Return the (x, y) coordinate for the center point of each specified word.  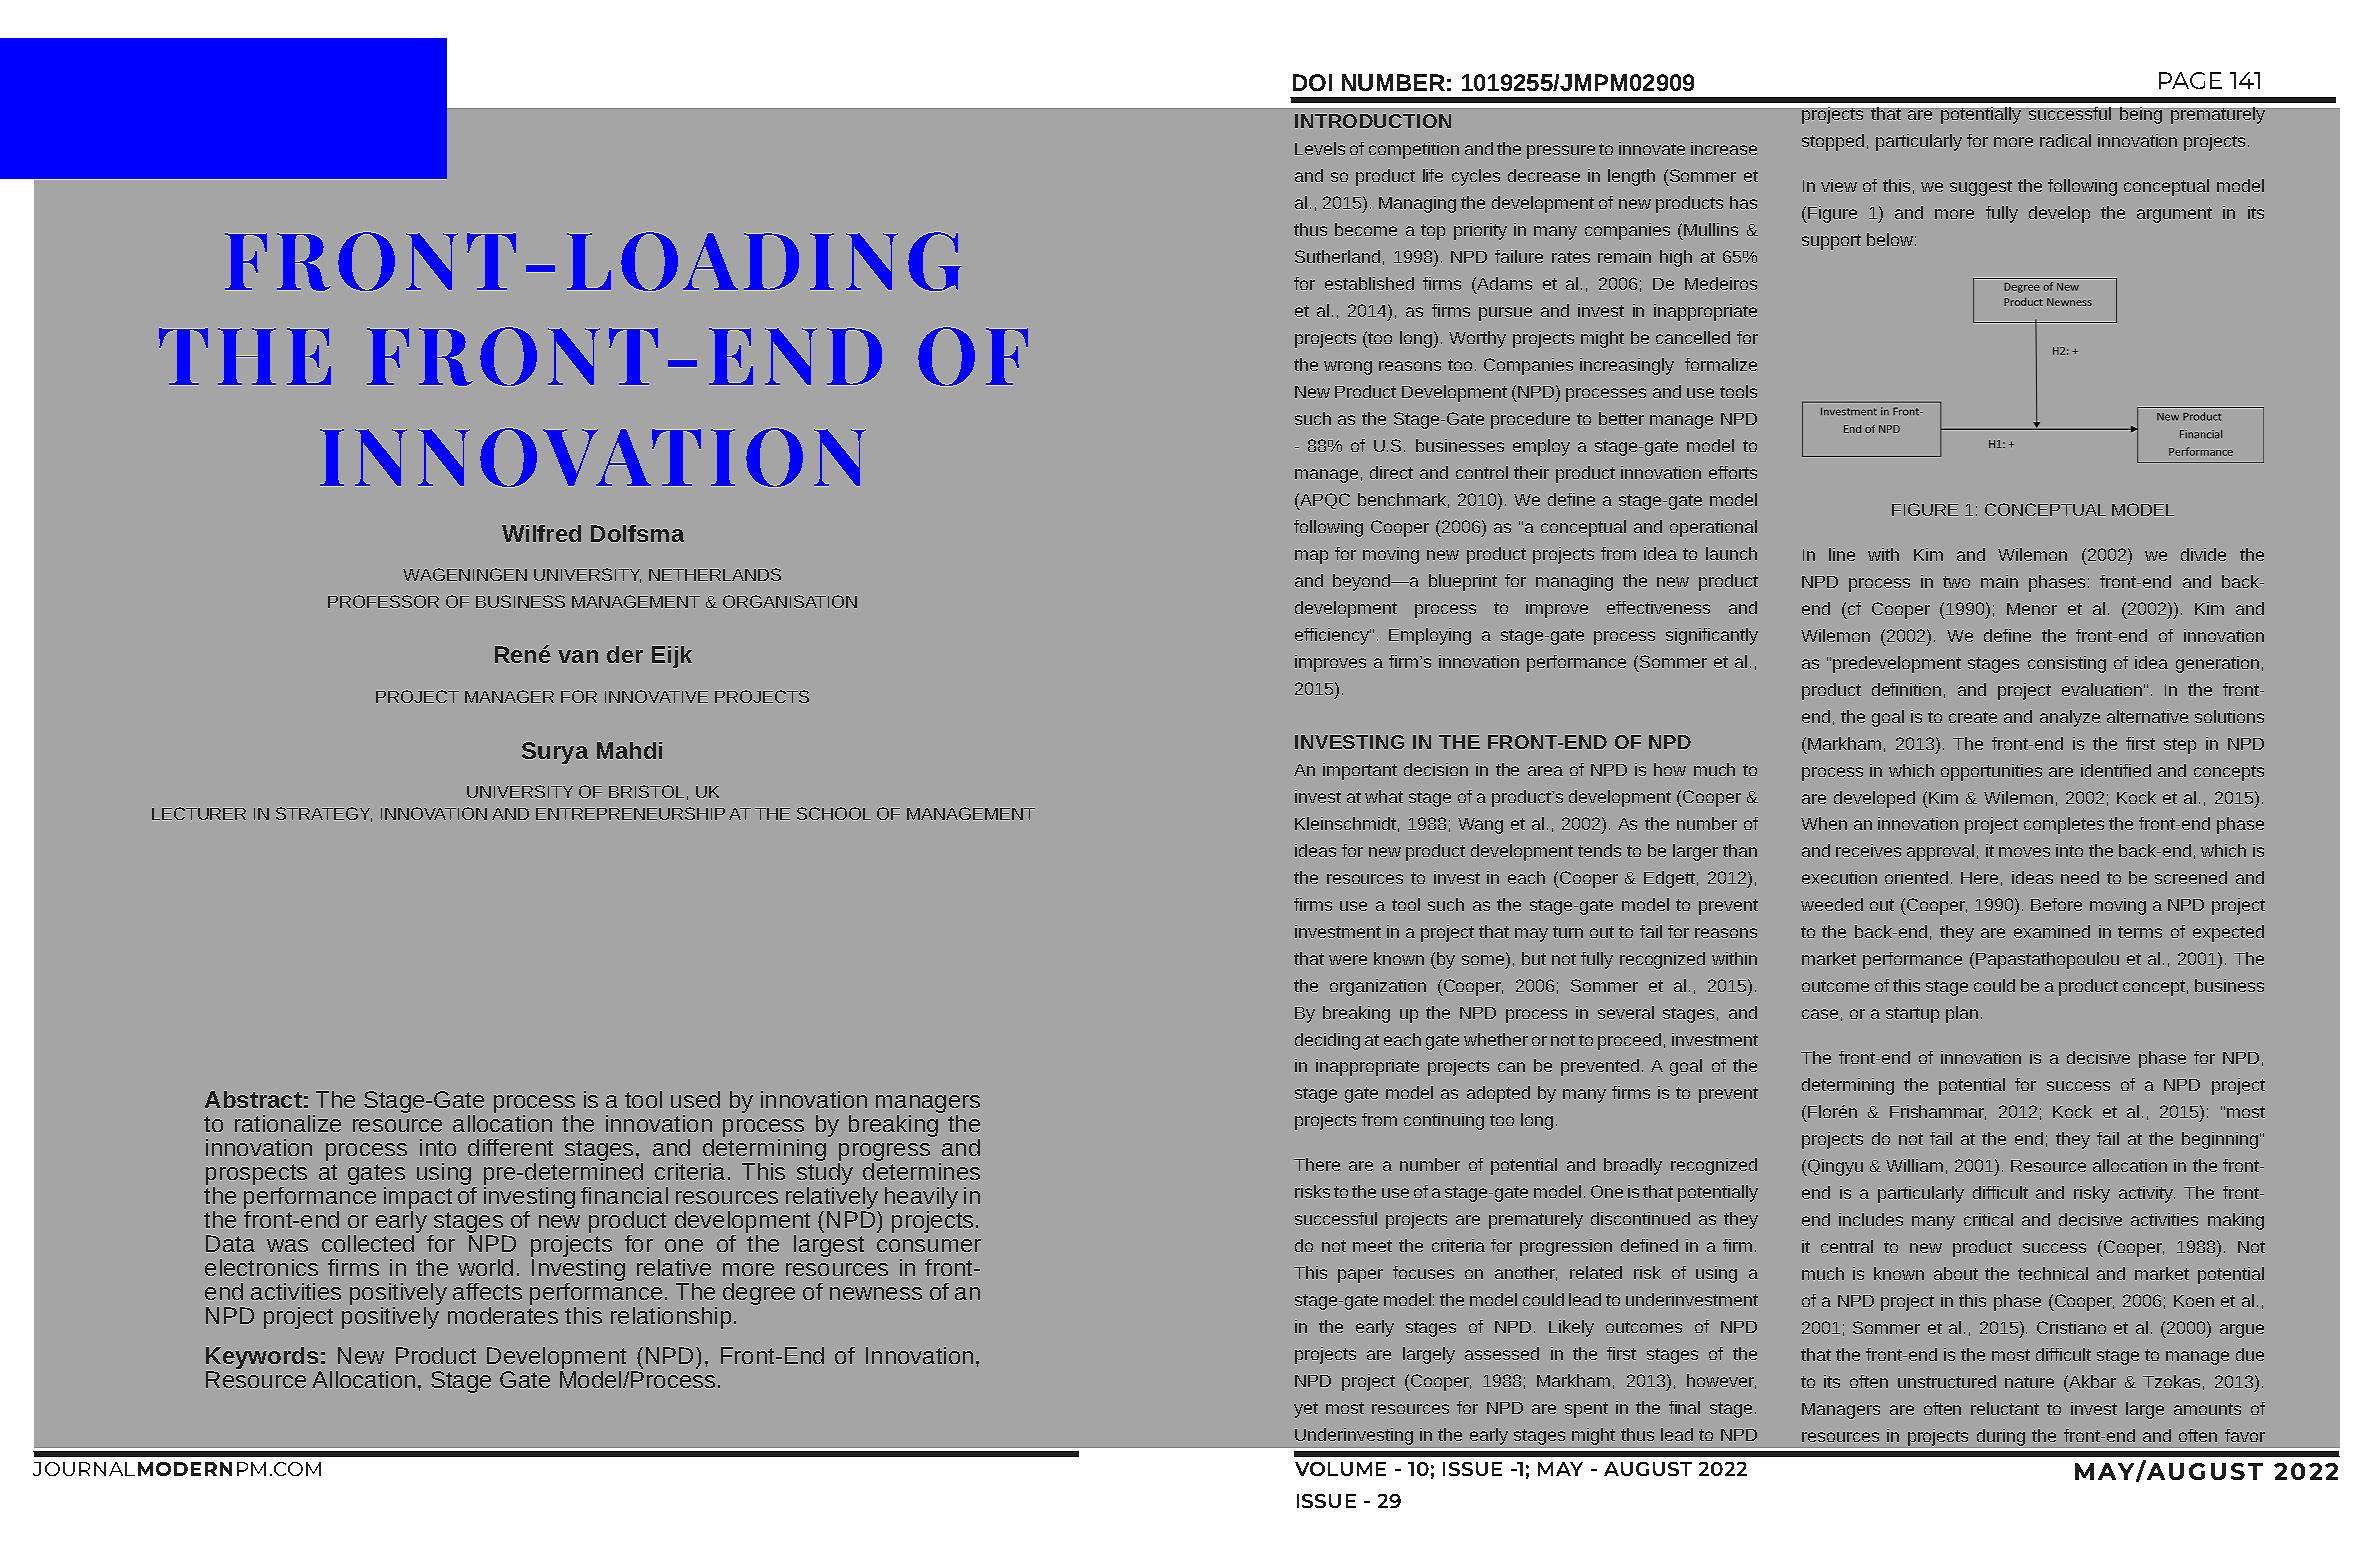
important (1360, 771)
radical (2065, 140)
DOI (1312, 82)
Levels (1320, 148)
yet (1306, 1410)
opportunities (1991, 772)
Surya (555, 753)
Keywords (263, 1359)
